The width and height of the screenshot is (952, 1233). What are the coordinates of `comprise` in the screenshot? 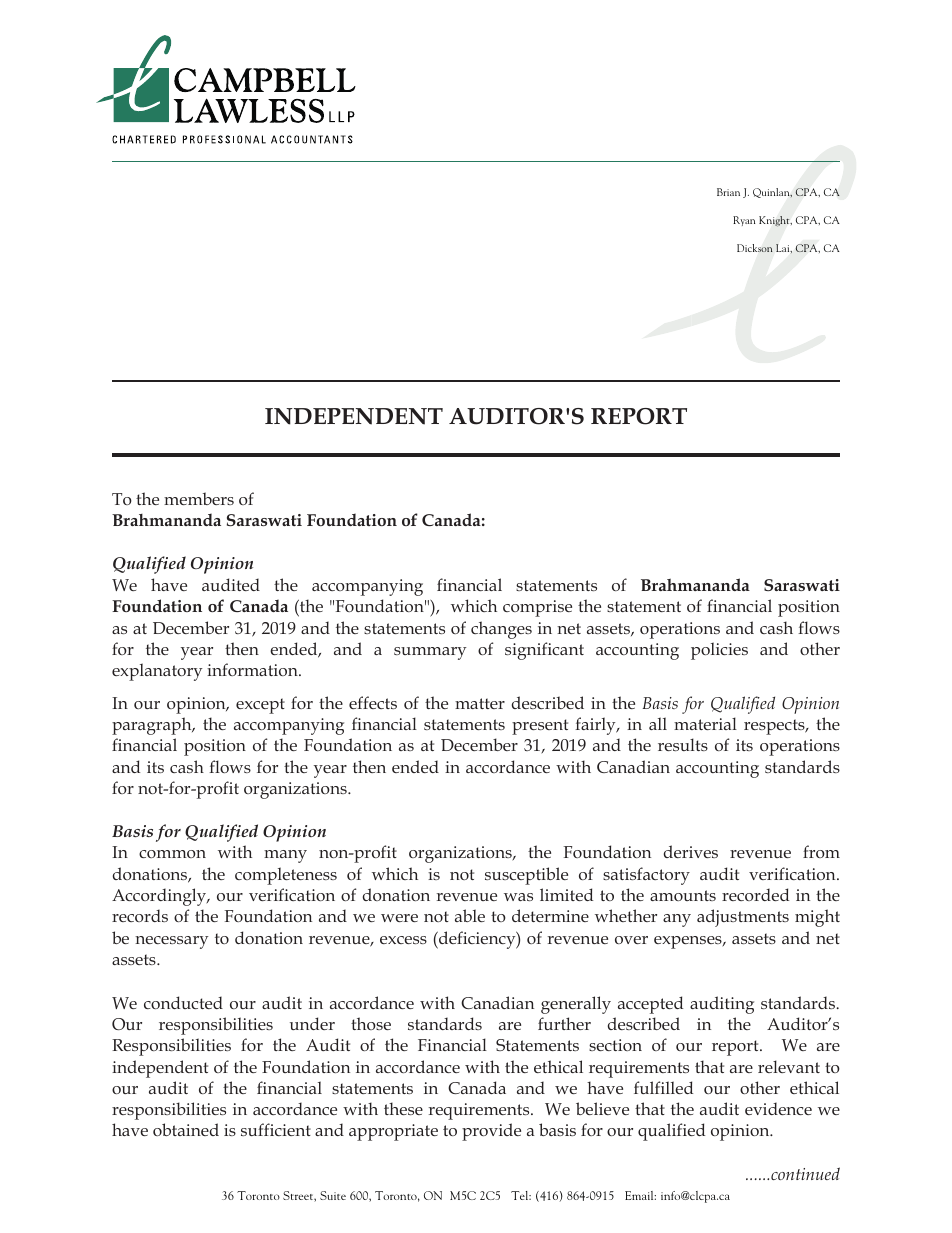 It's located at (537, 608).
